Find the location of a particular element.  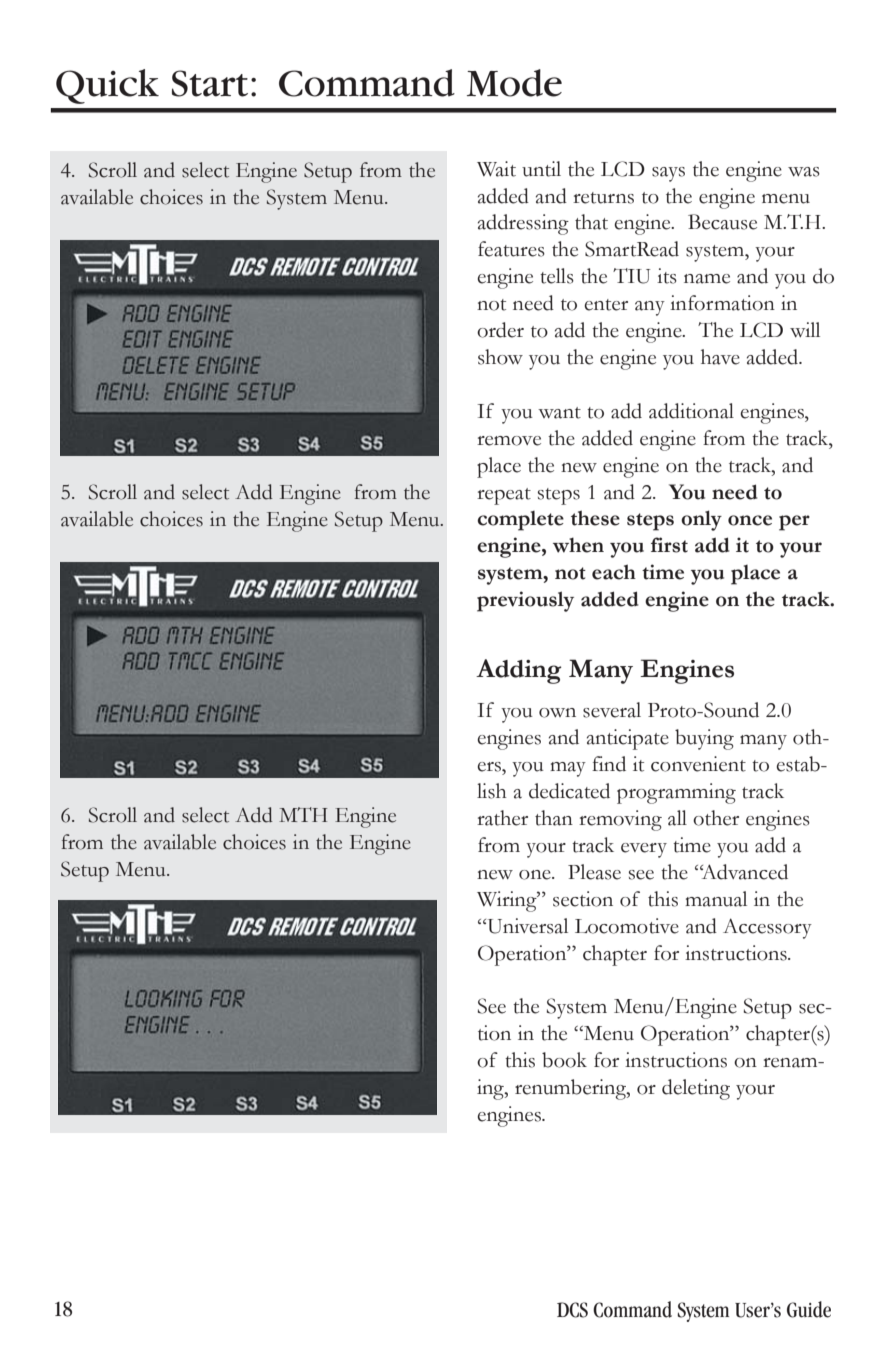

MTH is located at coordinates (303, 814).
